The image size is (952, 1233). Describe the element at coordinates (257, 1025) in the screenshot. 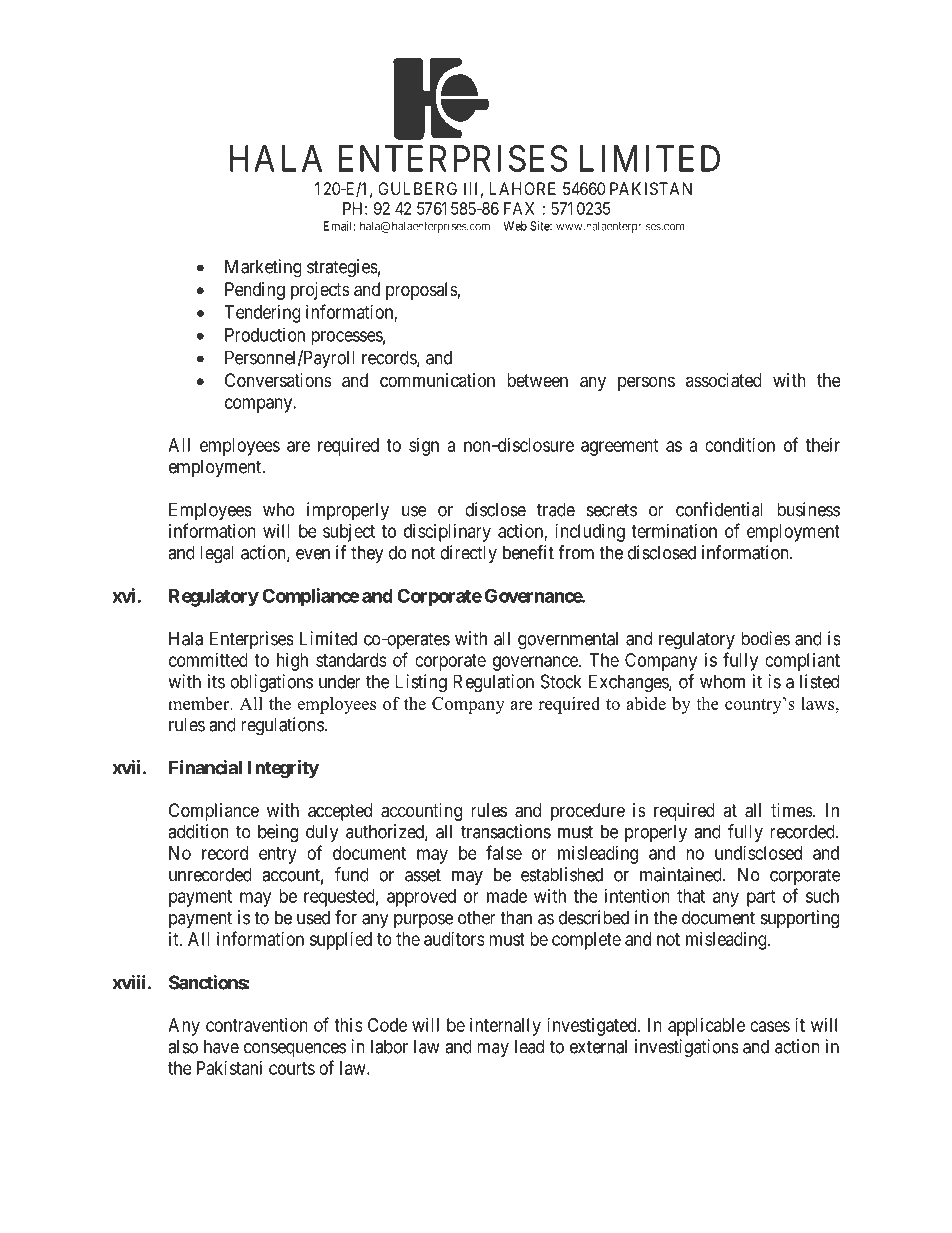

I see `contravention` at that location.
